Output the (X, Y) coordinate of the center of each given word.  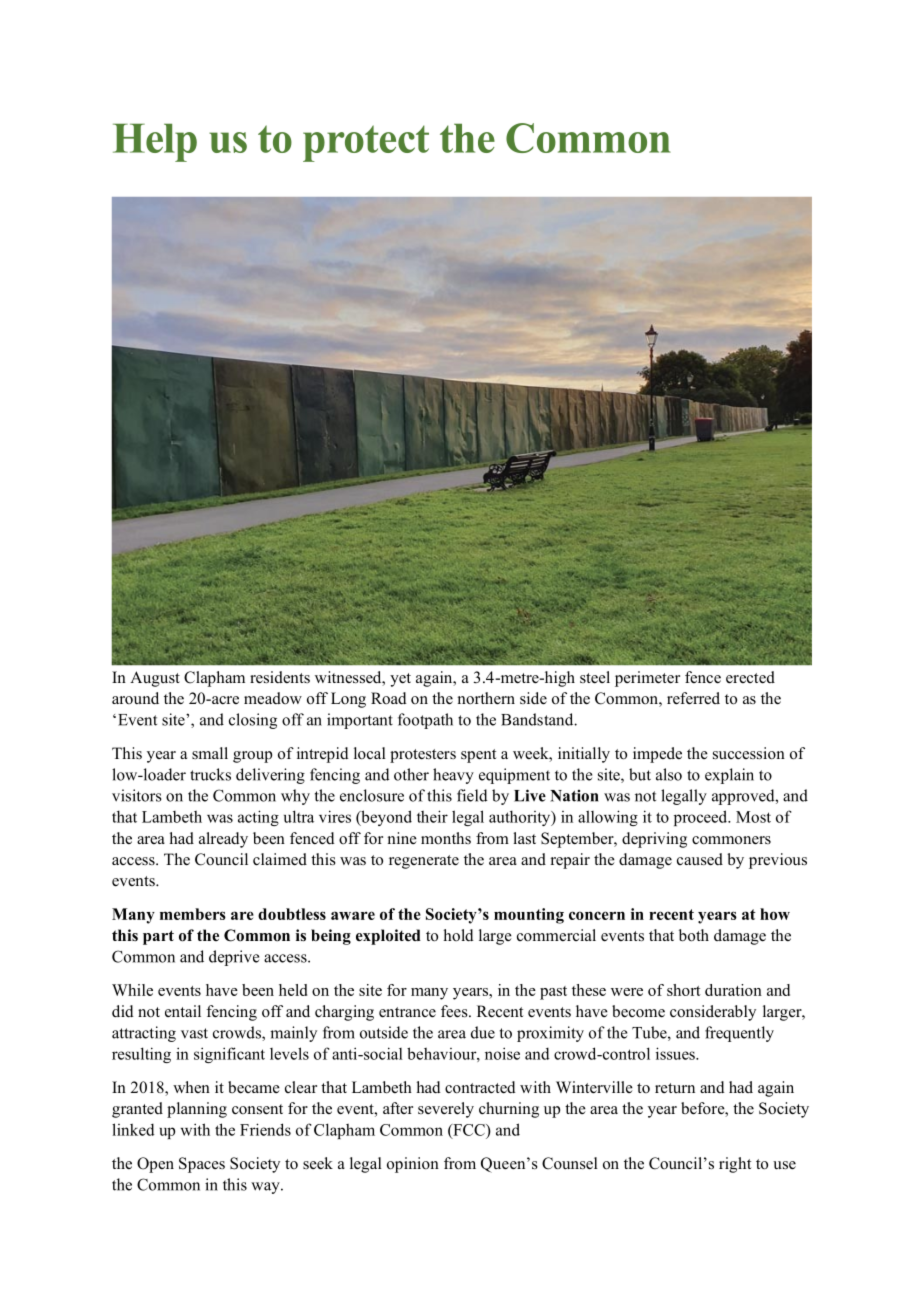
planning (197, 1110)
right (735, 1165)
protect (366, 143)
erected (750, 677)
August (155, 679)
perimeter (647, 679)
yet (400, 680)
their (432, 816)
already (223, 840)
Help (155, 143)
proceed (702, 818)
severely (446, 1110)
